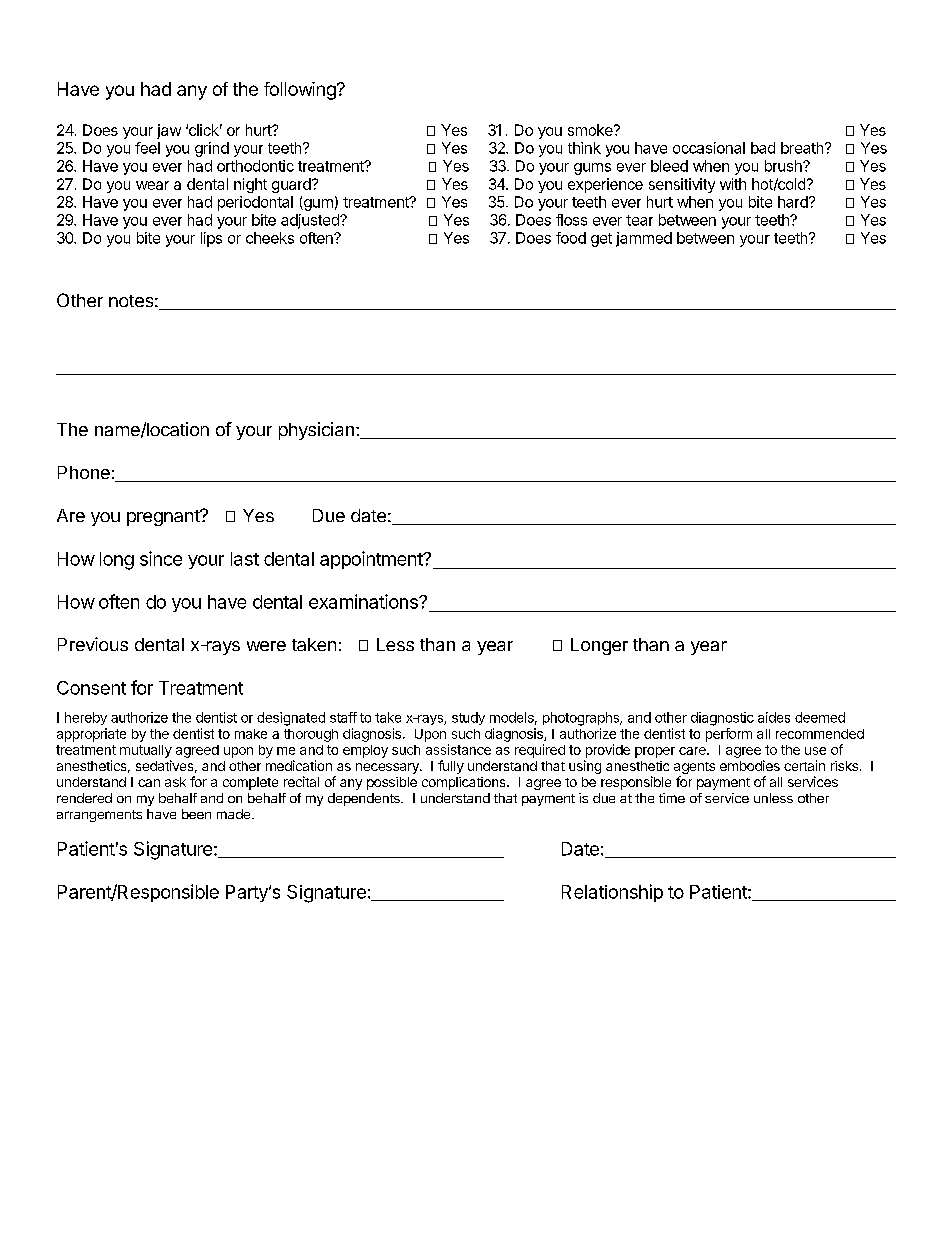  Describe the element at coordinates (571, 238) in the screenshot. I see `food` at that location.
